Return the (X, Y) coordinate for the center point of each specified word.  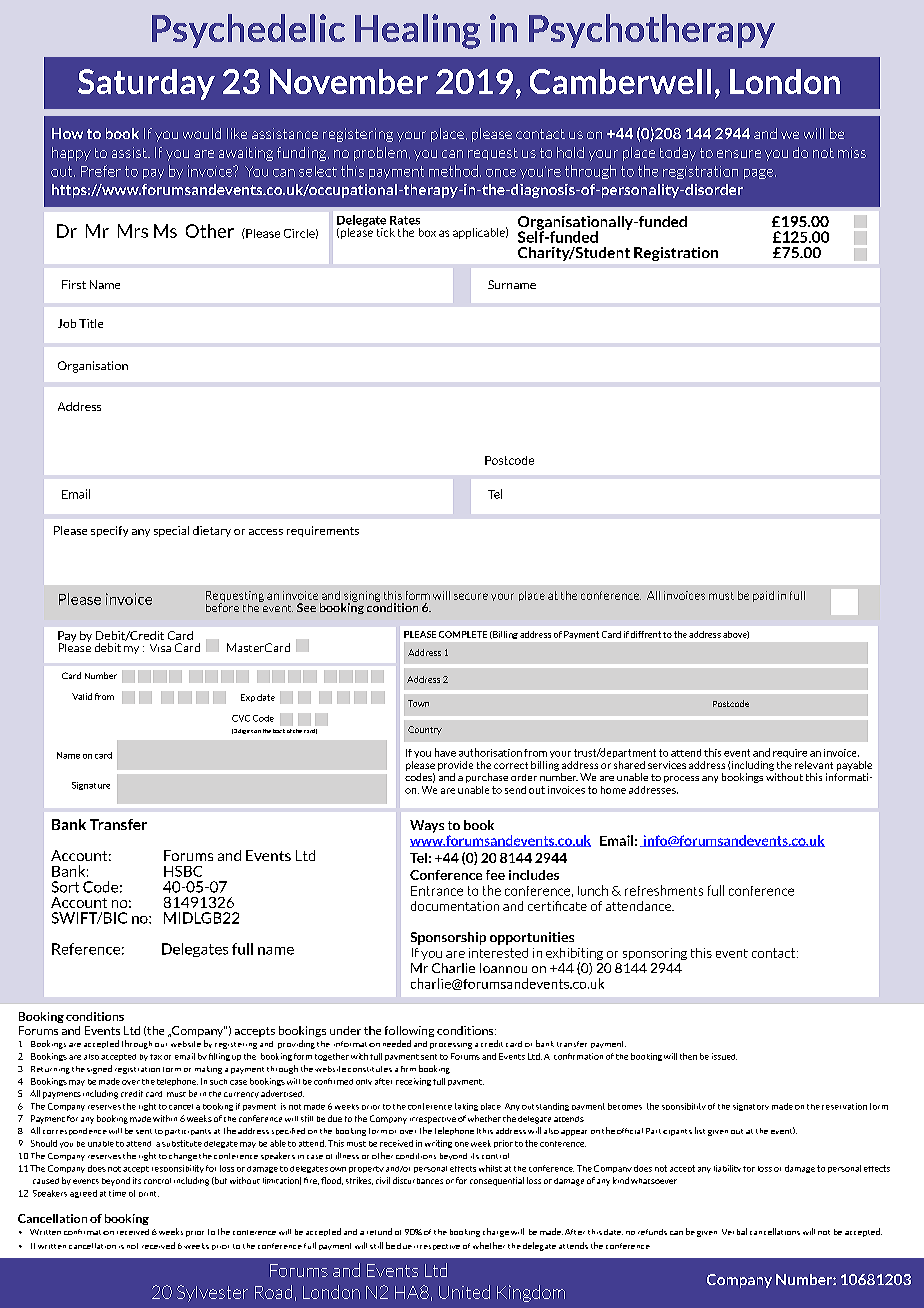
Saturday (146, 84)
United (464, 1292)
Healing (417, 31)
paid (763, 596)
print (149, 1194)
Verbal (734, 1231)
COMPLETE (463, 634)
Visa (160, 648)
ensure (739, 154)
